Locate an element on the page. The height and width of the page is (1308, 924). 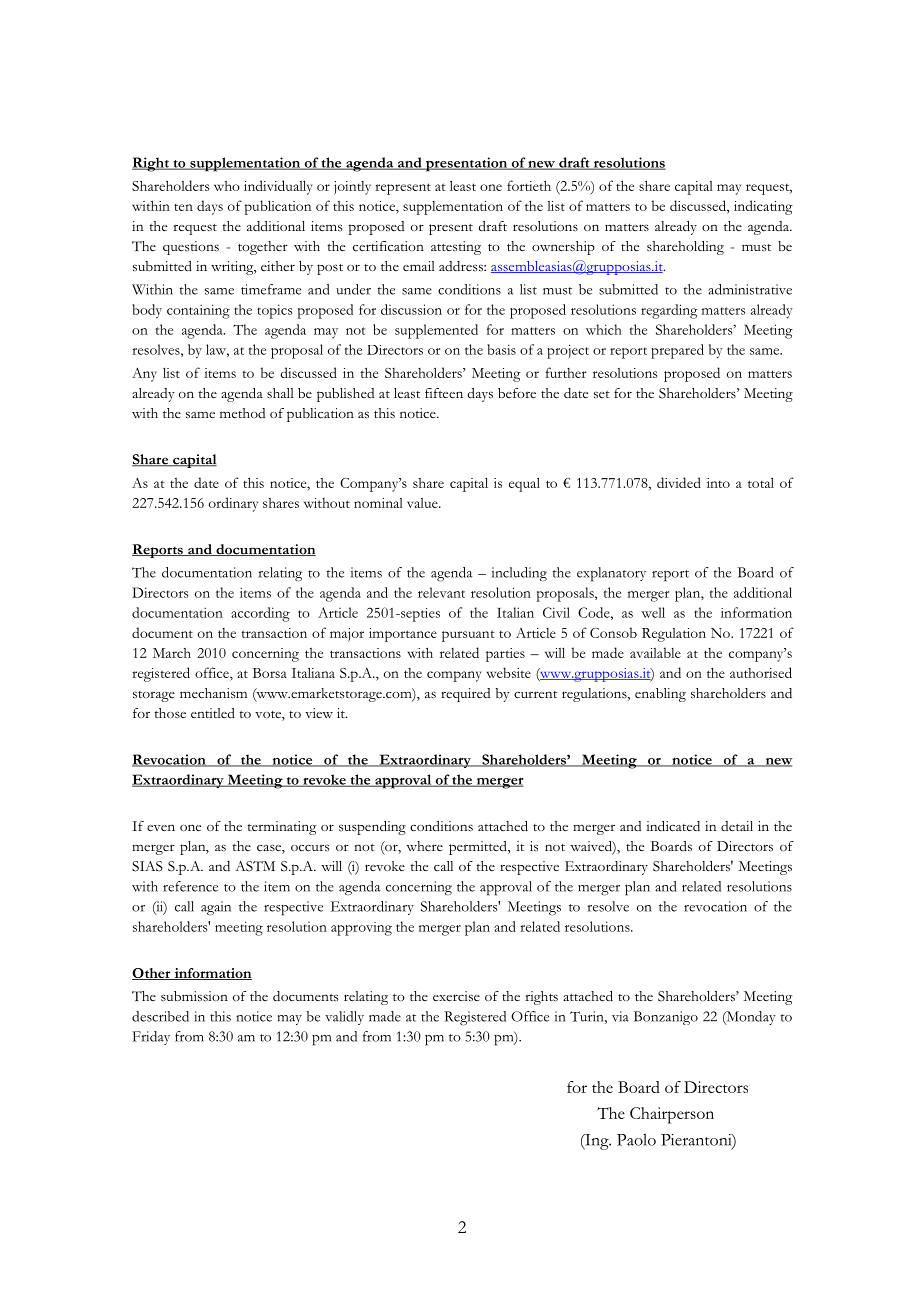
method is located at coordinates (242, 413).
